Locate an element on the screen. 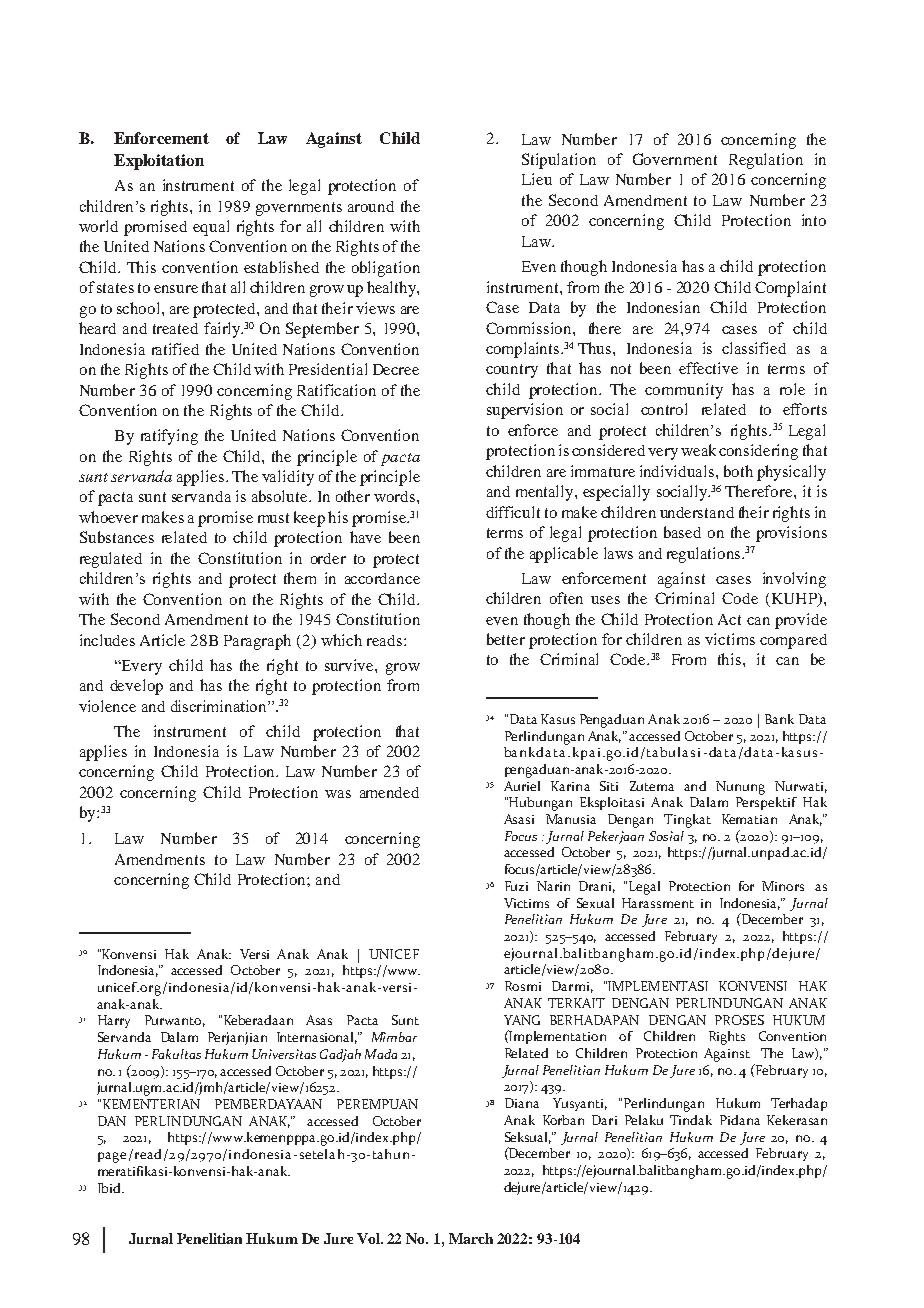  Minors is located at coordinates (783, 886).
